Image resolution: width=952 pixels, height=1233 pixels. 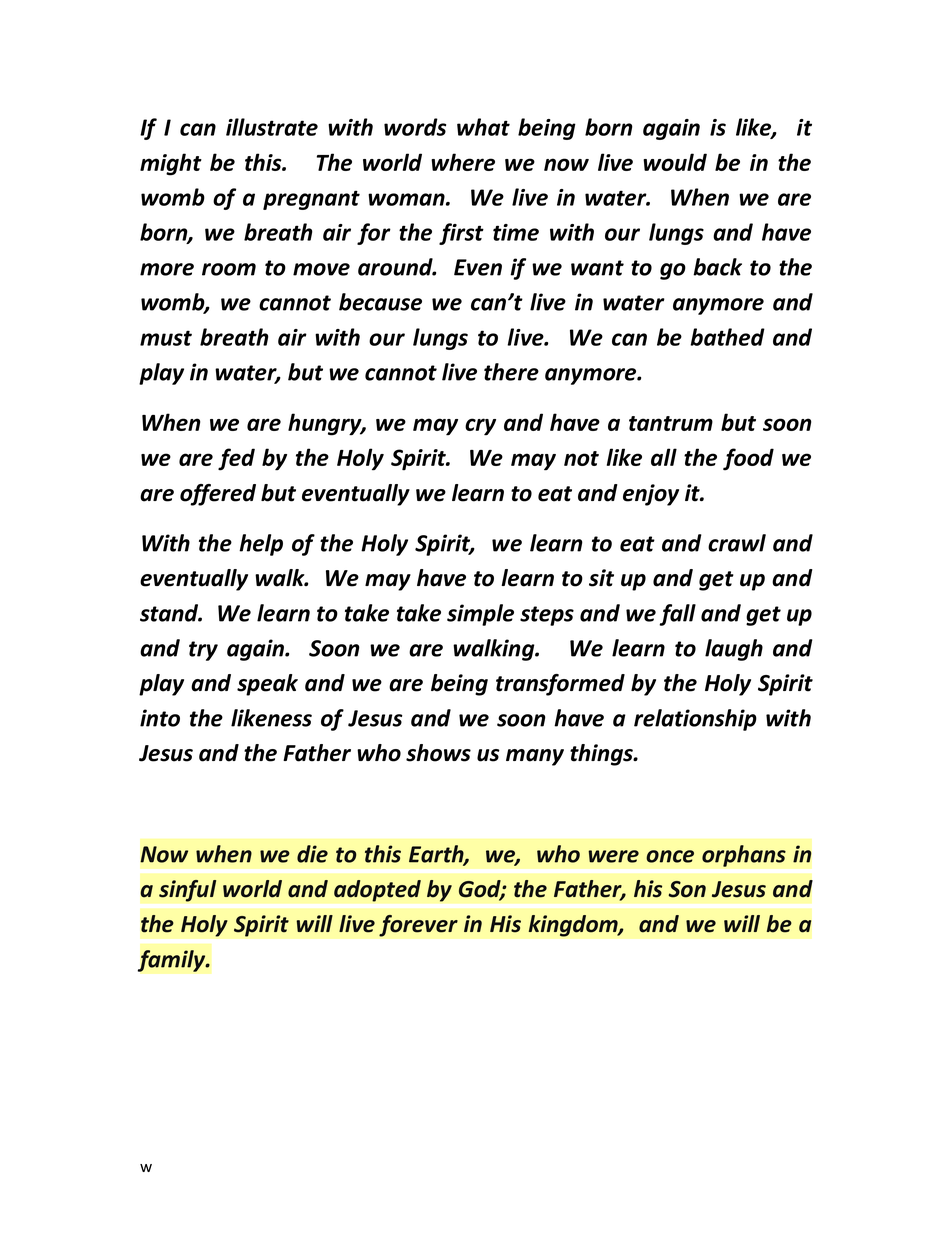 What do you see at coordinates (438, 753) in the screenshot?
I see `shows` at bounding box center [438, 753].
